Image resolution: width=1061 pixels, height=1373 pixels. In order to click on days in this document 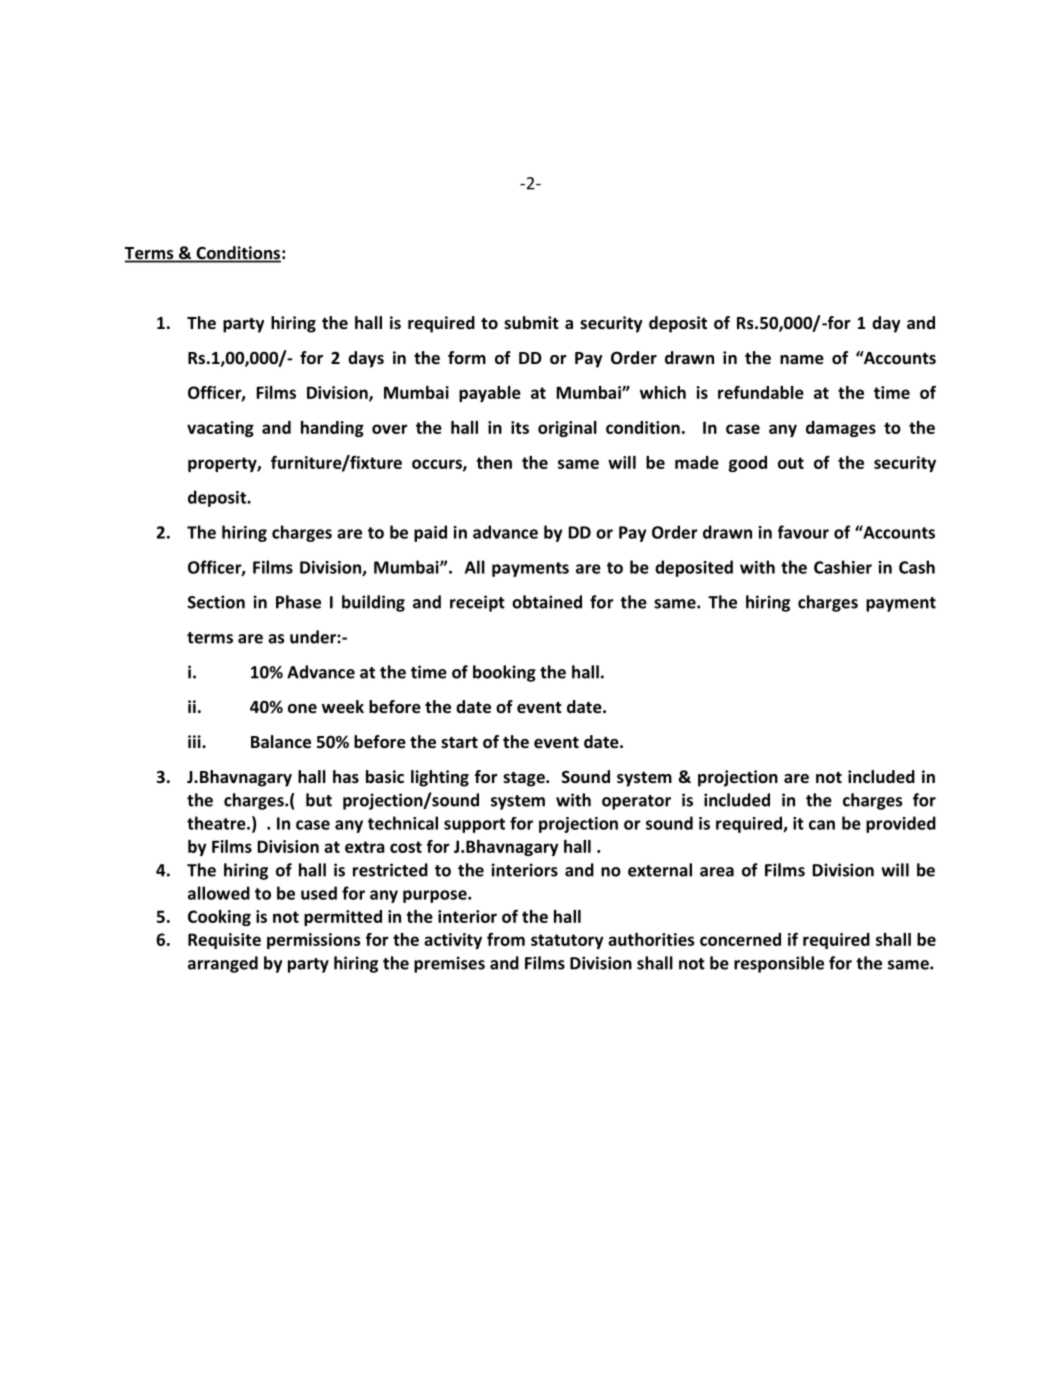, I will do `click(366, 359)`.
